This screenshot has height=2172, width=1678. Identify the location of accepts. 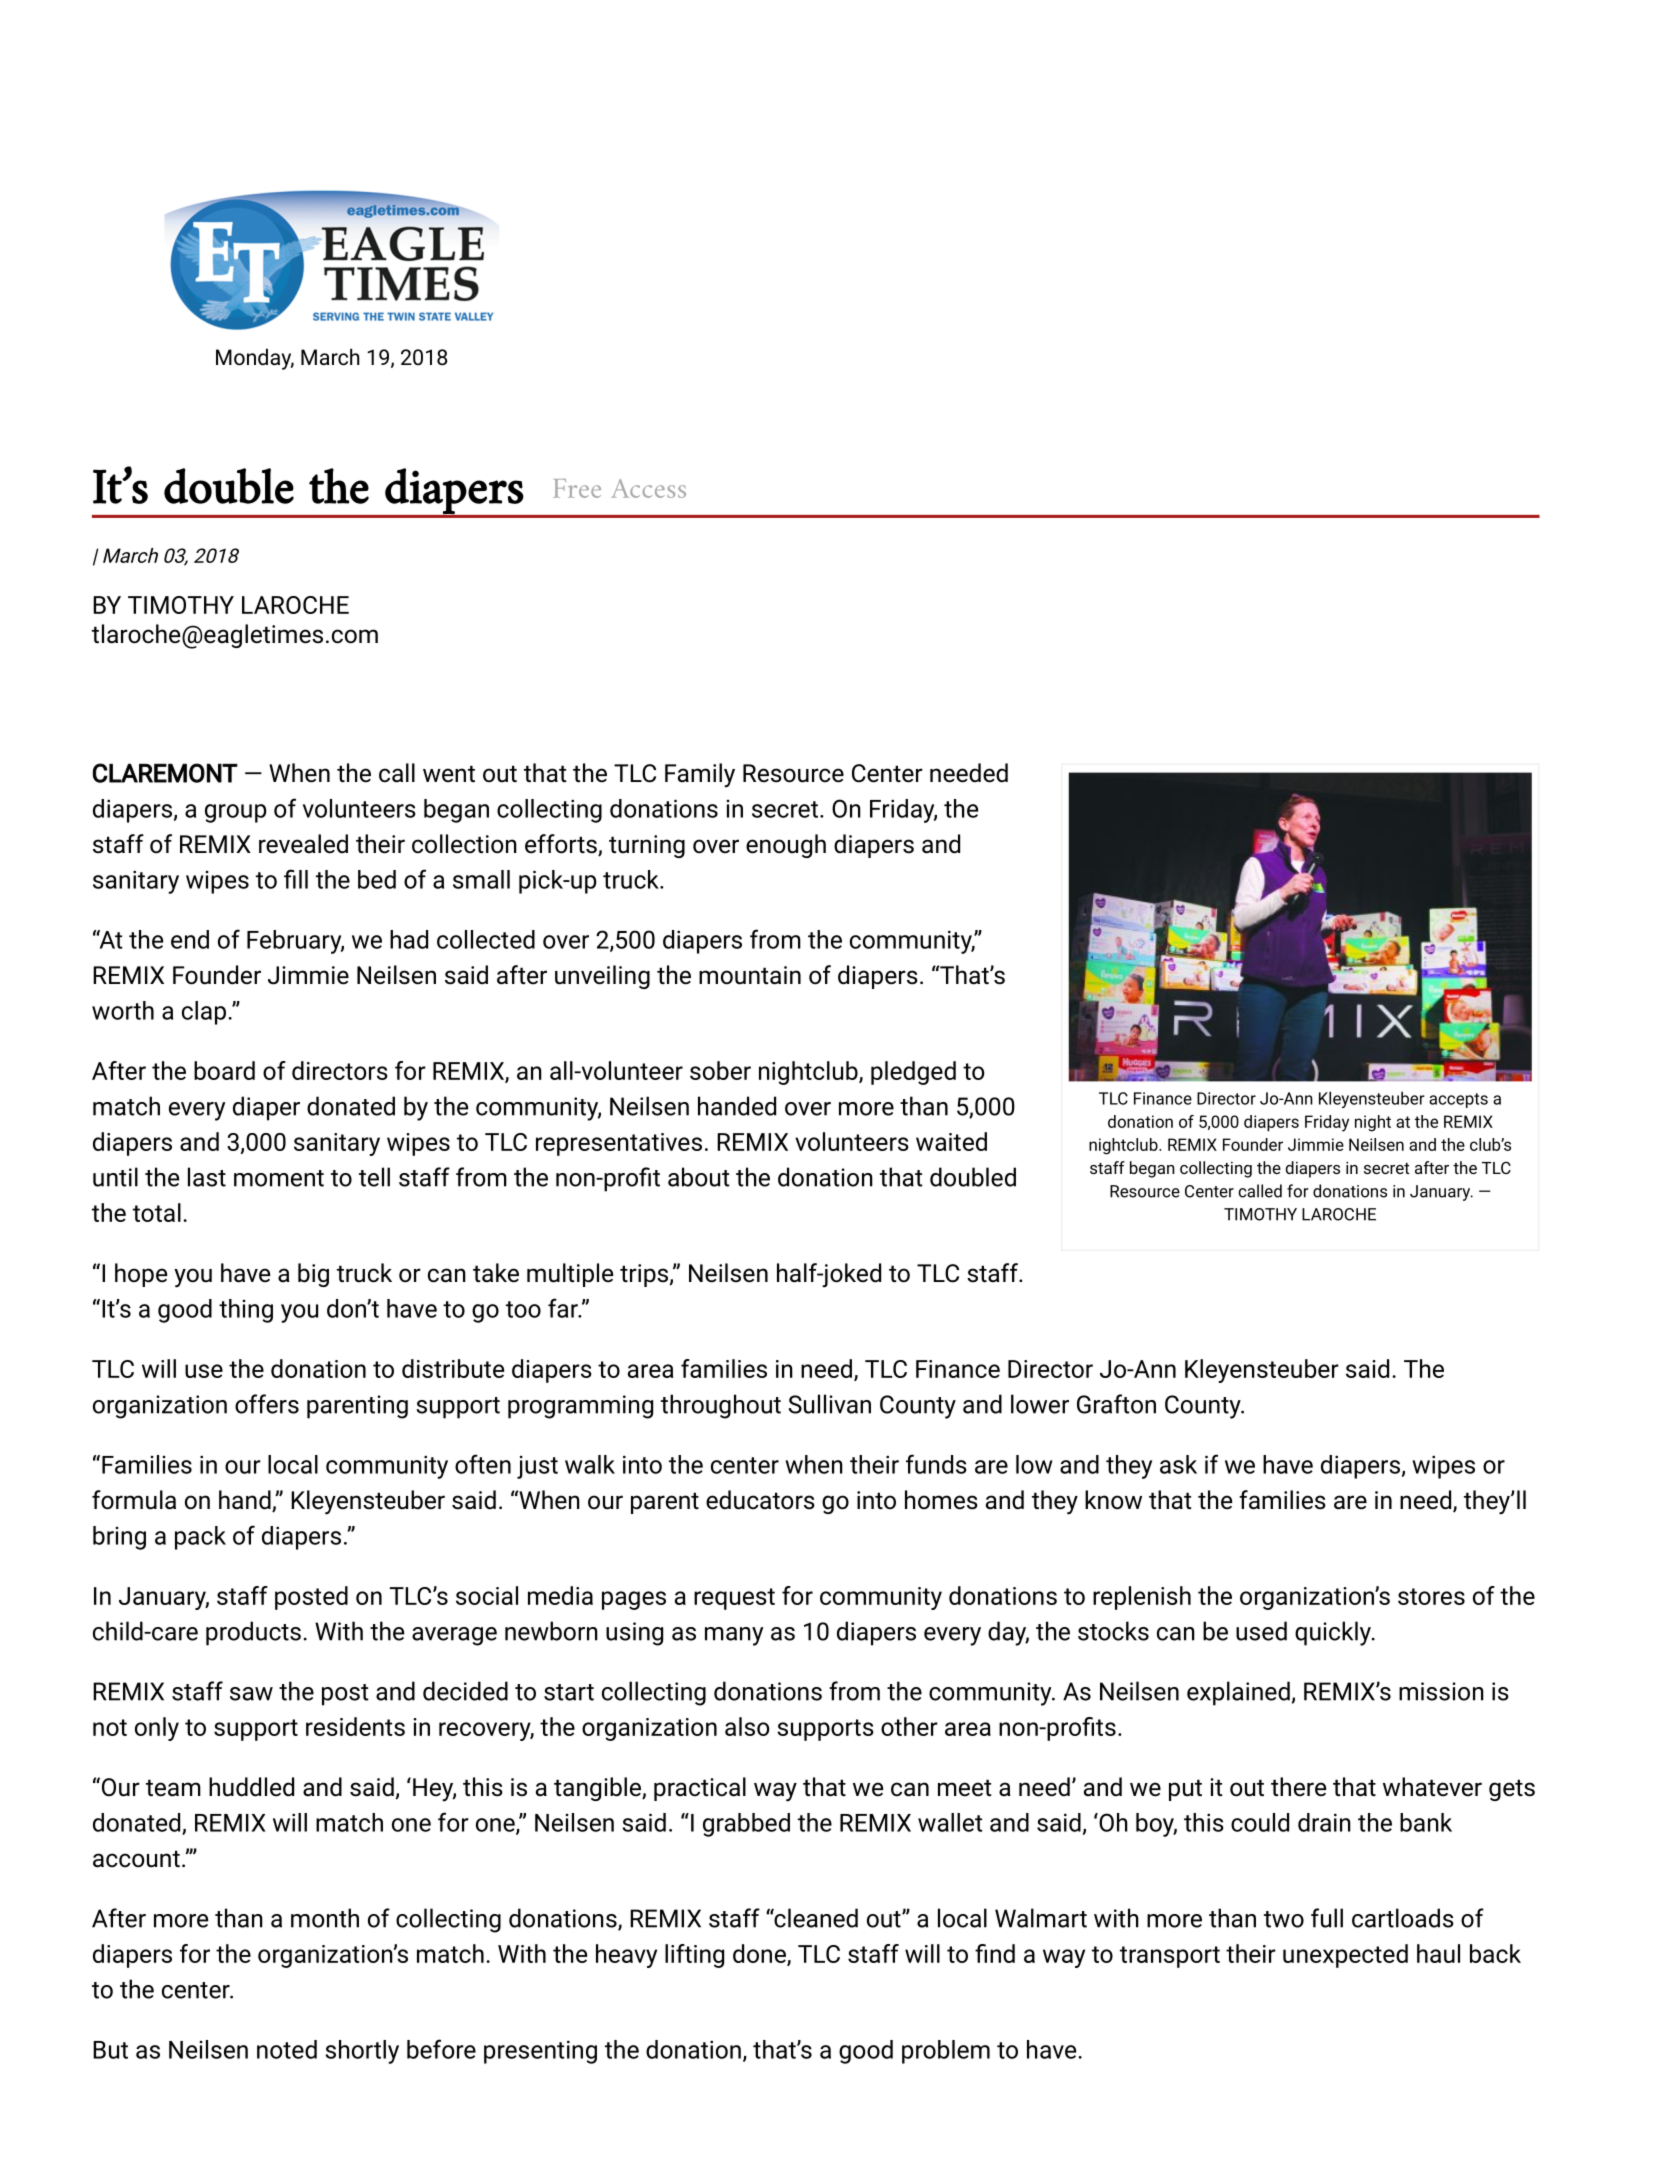
(1458, 1100).
